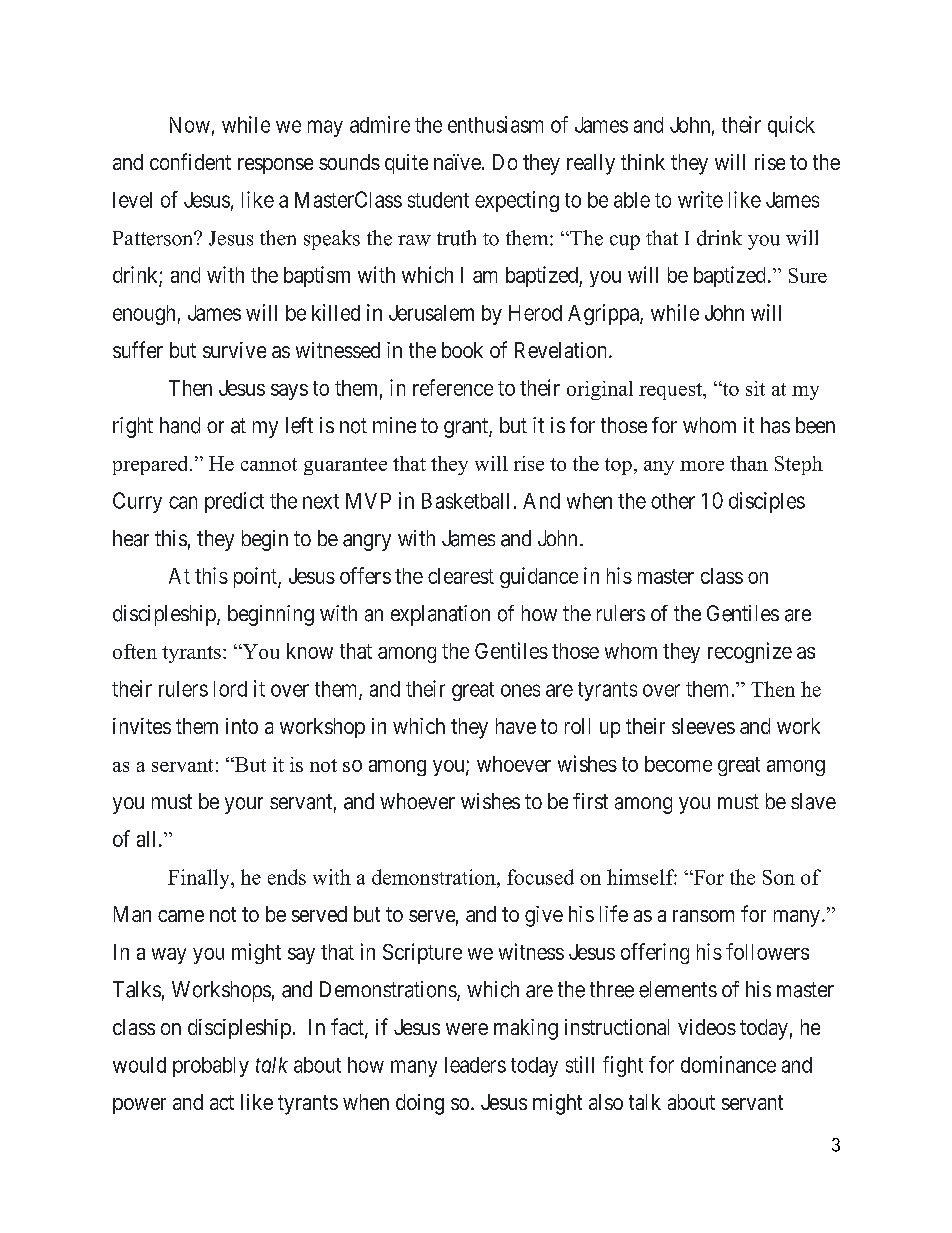 This page has width=952, height=1233. What do you see at coordinates (755, 388) in the page?
I see `sit` at bounding box center [755, 388].
